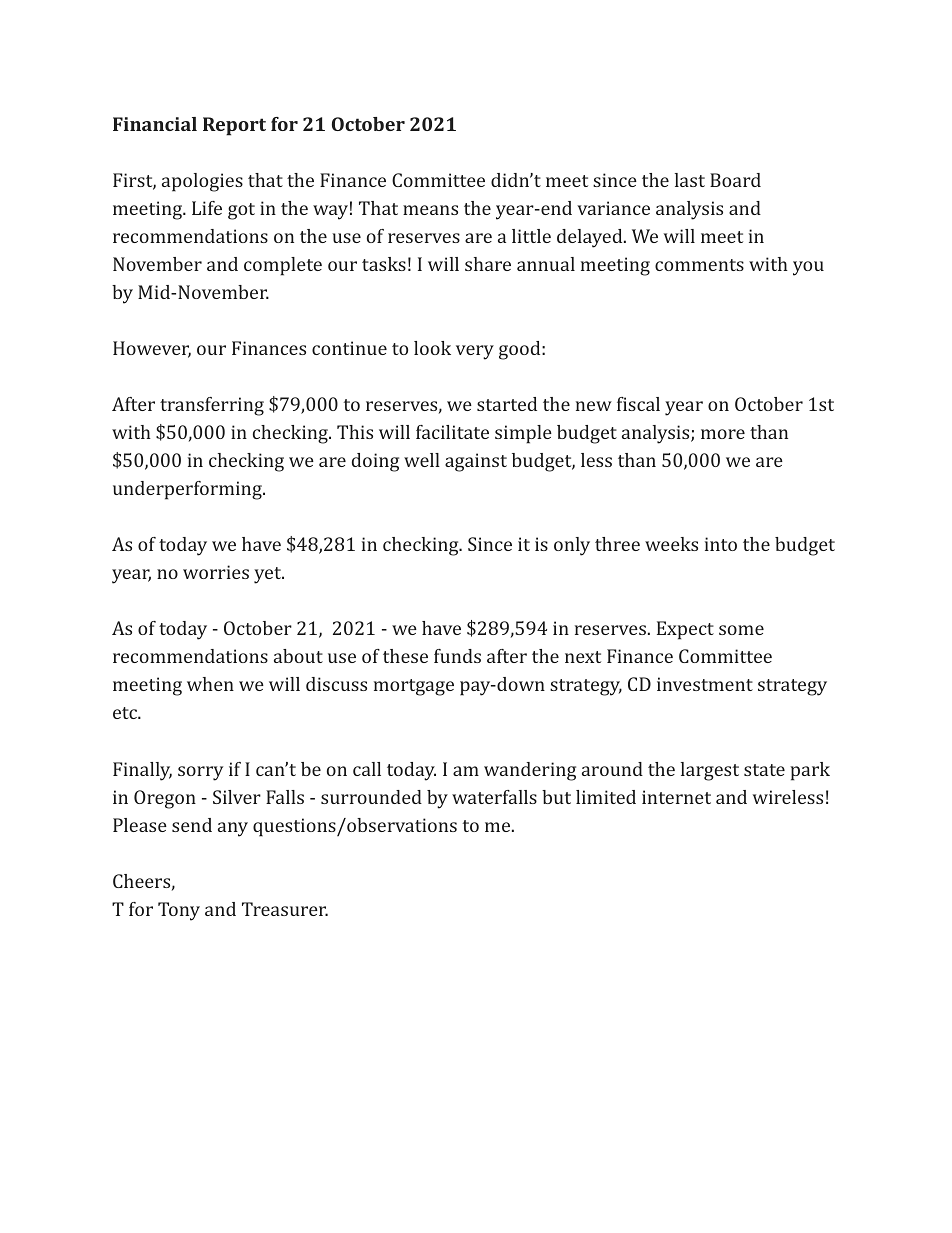 The image size is (952, 1233). What do you see at coordinates (234, 126) in the screenshot?
I see `Report` at bounding box center [234, 126].
